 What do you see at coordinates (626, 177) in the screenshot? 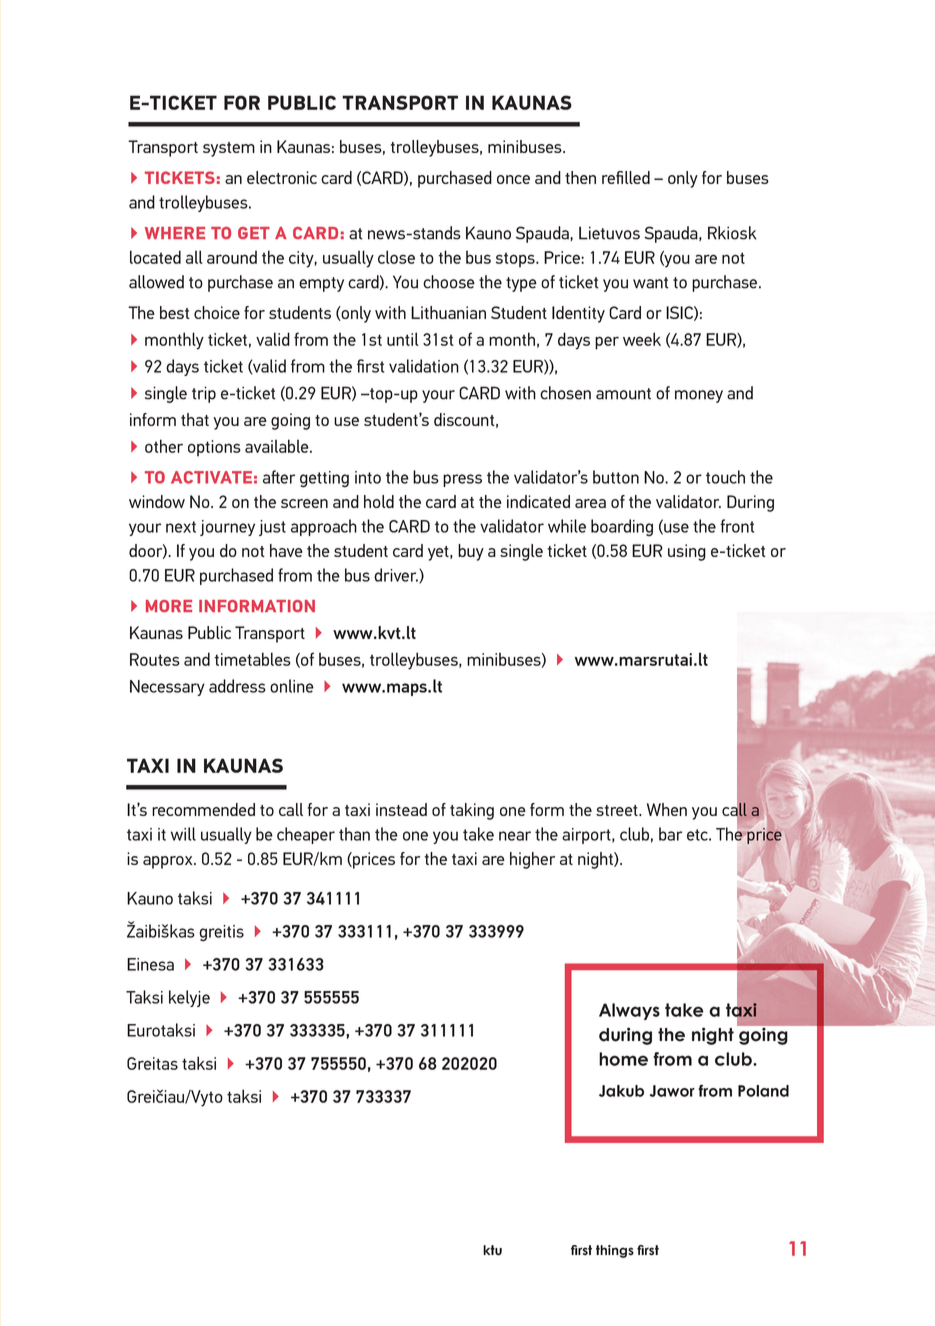
I see `refilled` at bounding box center [626, 177].
